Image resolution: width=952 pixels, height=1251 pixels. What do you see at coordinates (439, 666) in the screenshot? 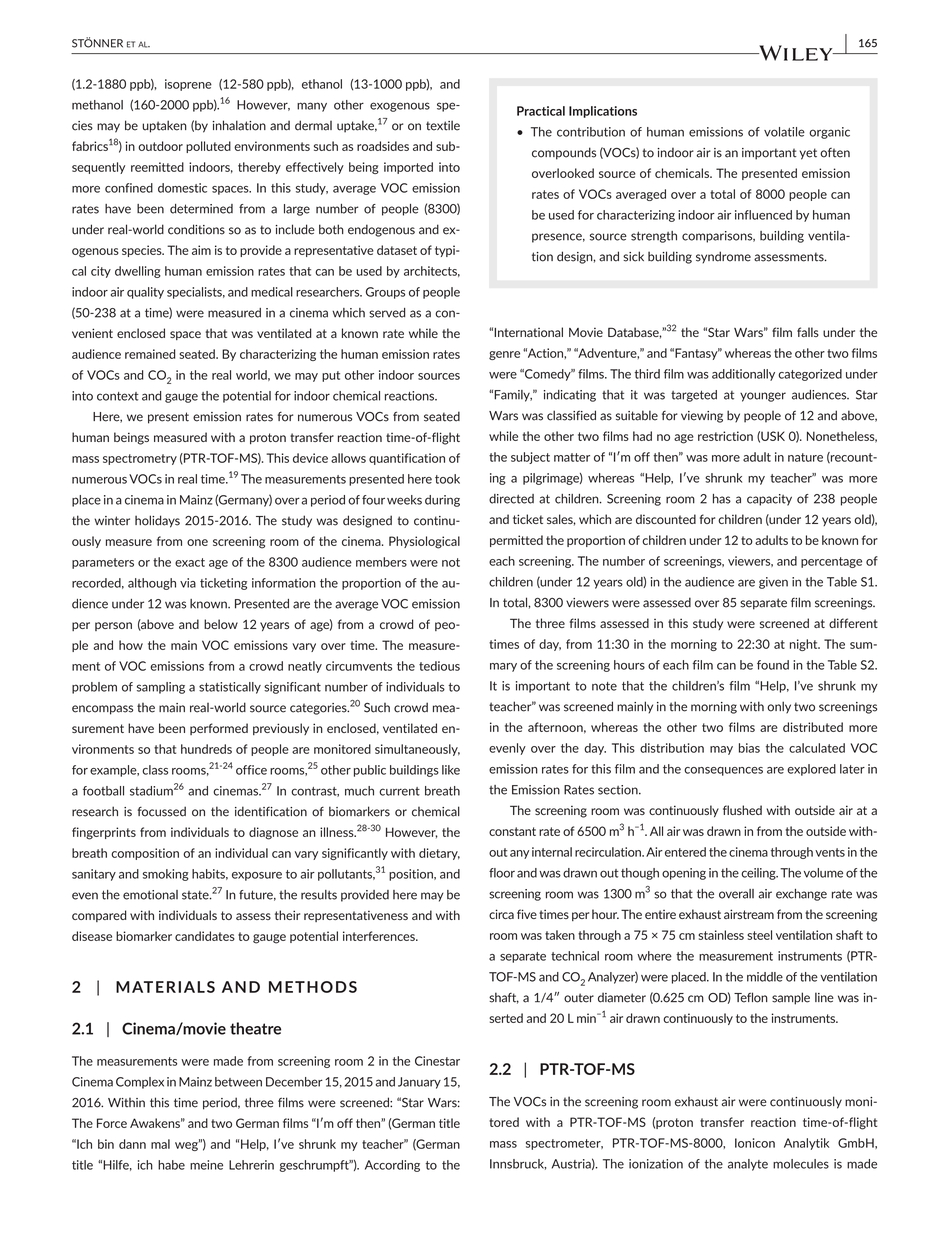
I see `tedious` at bounding box center [439, 666].
